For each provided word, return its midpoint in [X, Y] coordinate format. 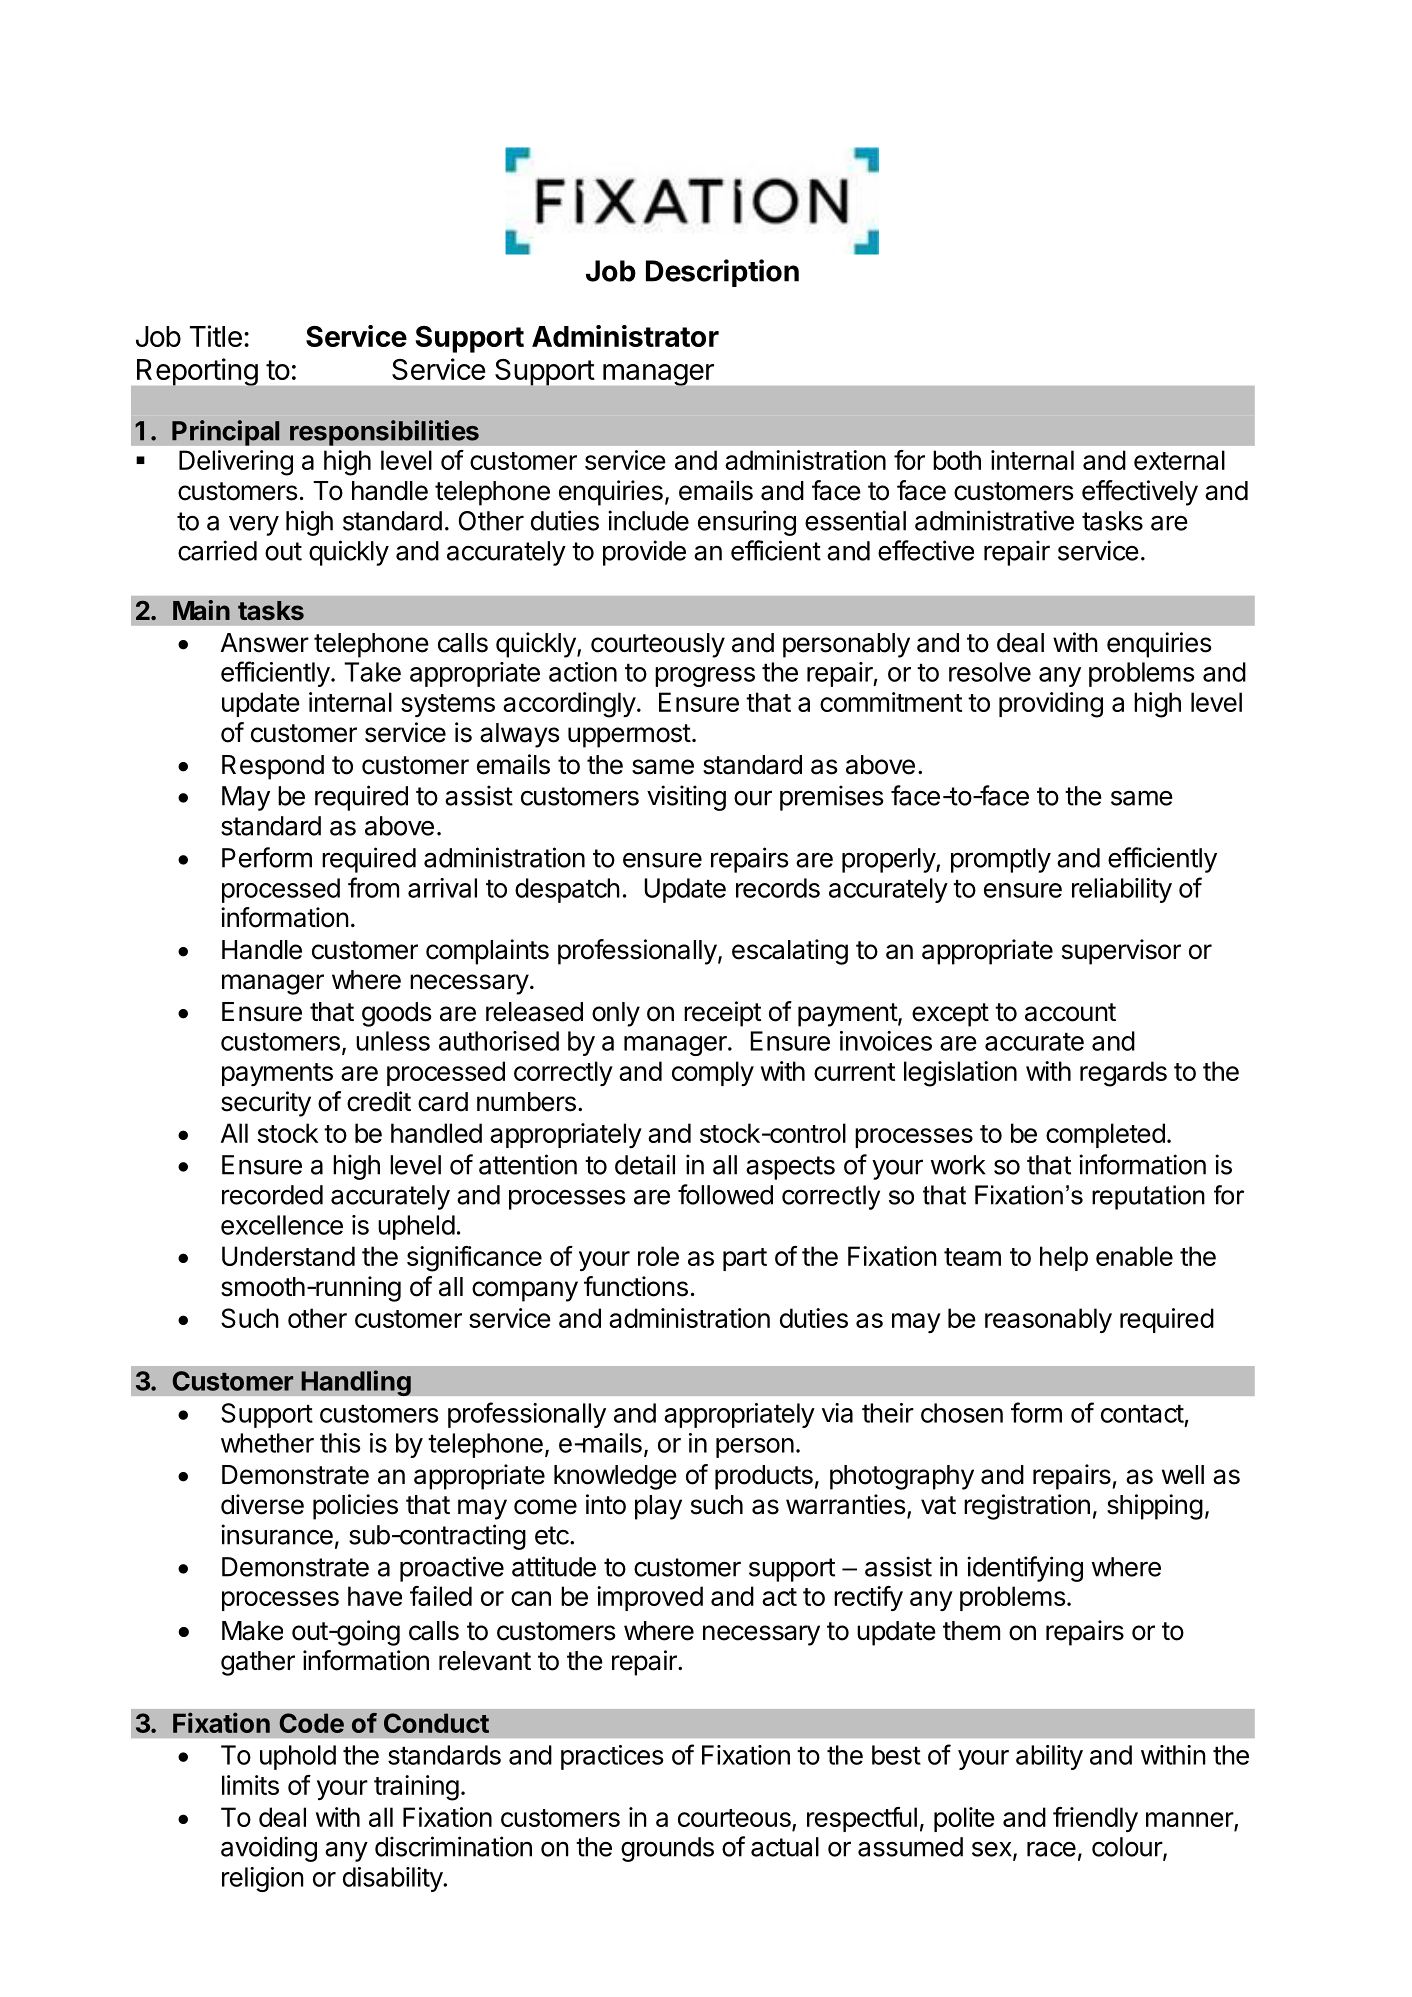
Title [216, 336]
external [1179, 460]
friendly [1095, 1819]
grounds [667, 1849]
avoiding [269, 1849]
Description [722, 273]
